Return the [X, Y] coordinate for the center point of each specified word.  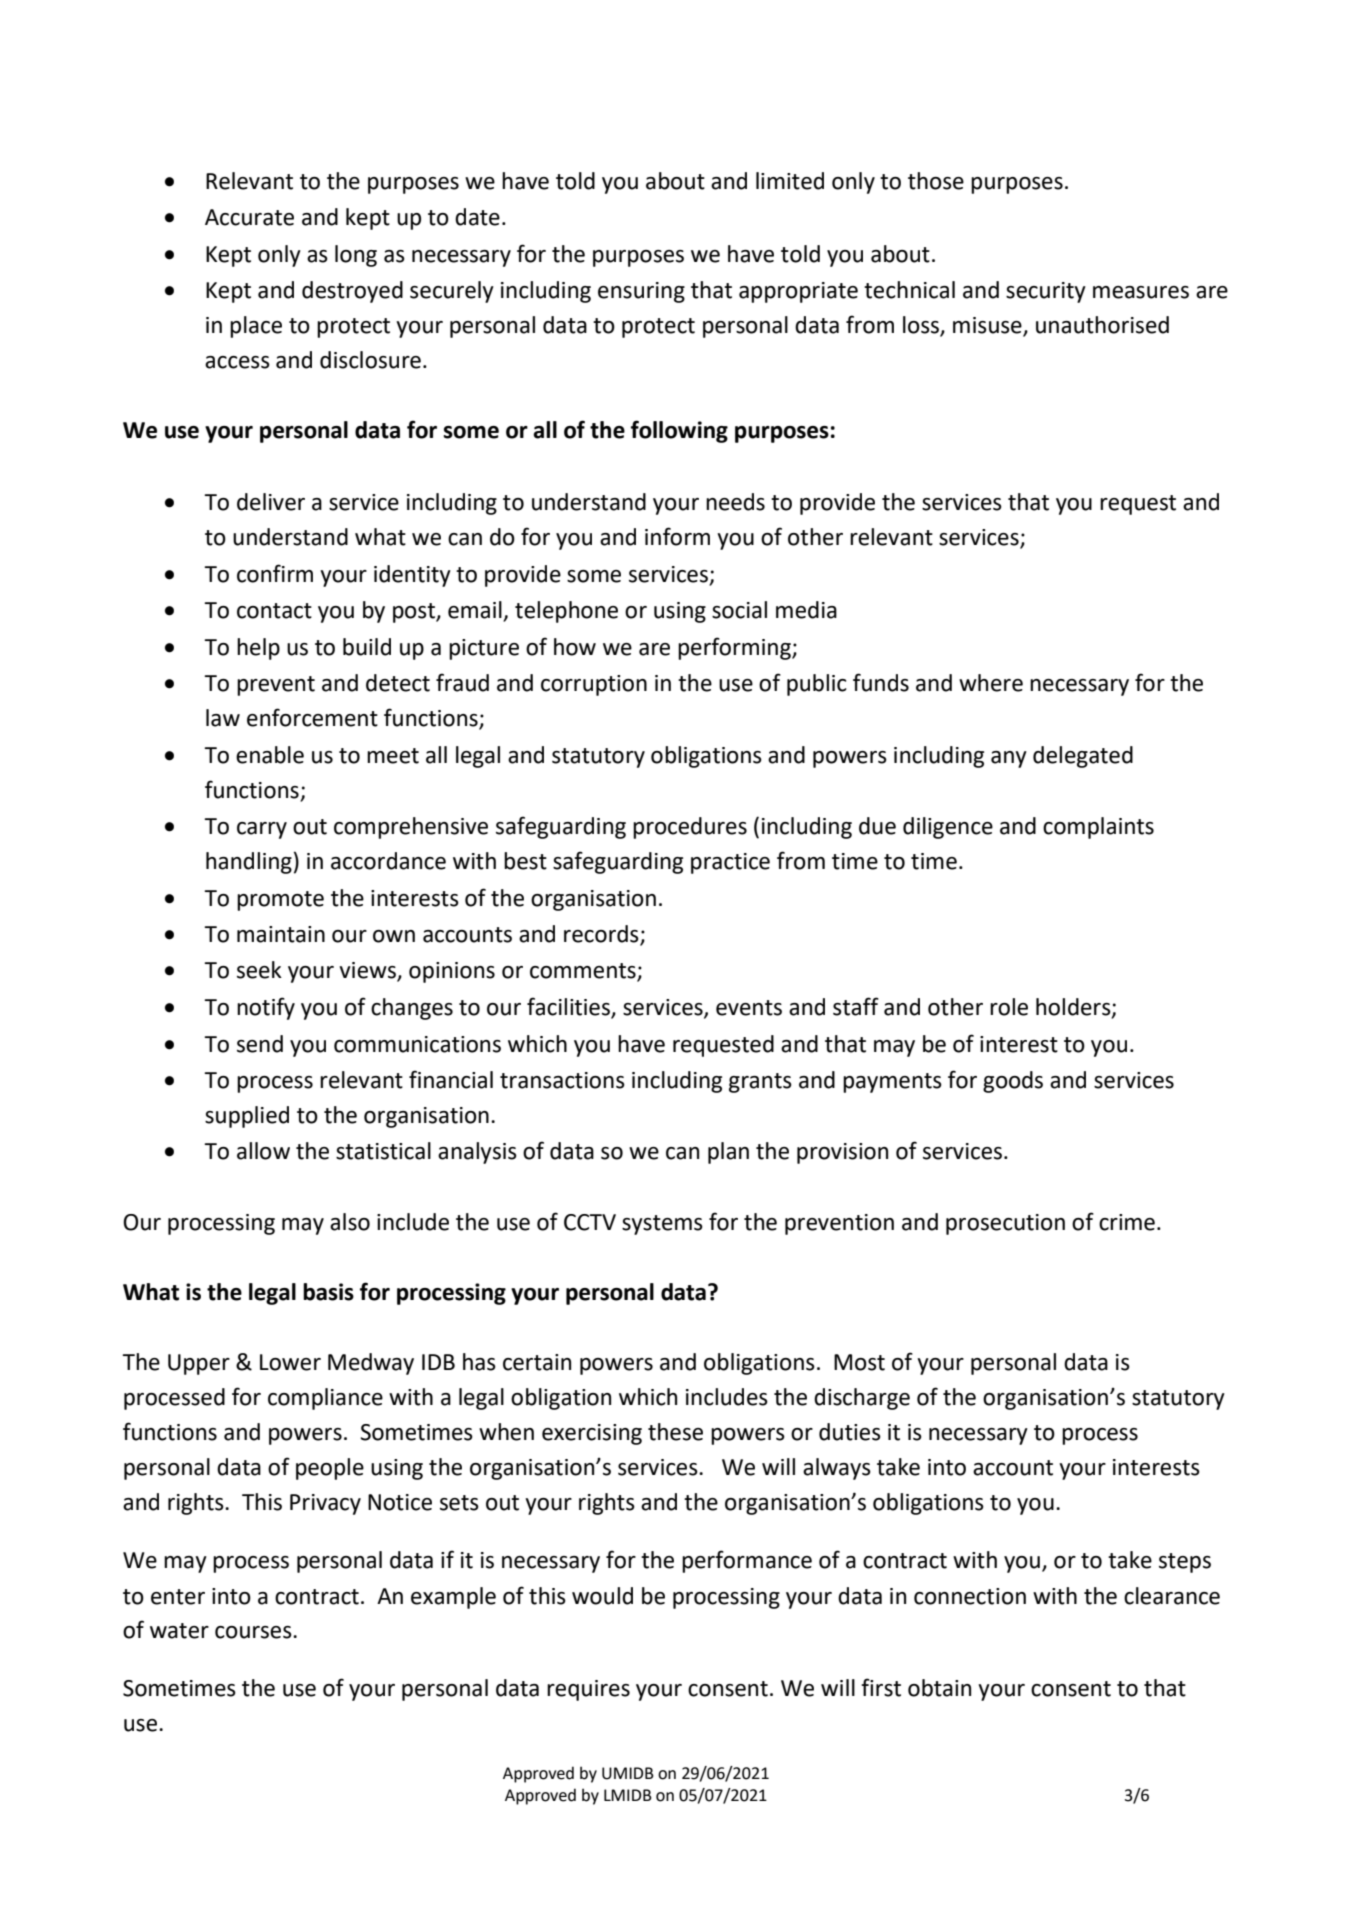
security [1046, 292]
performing [735, 648]
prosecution [1005, 1224]
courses [254, 1632]
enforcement [312, 717]
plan [728, 1153]
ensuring [641, 292]
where [991, 683]
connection [970, 1596]
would [602, 1596]
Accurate [249, 217]
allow [263, 1151]
